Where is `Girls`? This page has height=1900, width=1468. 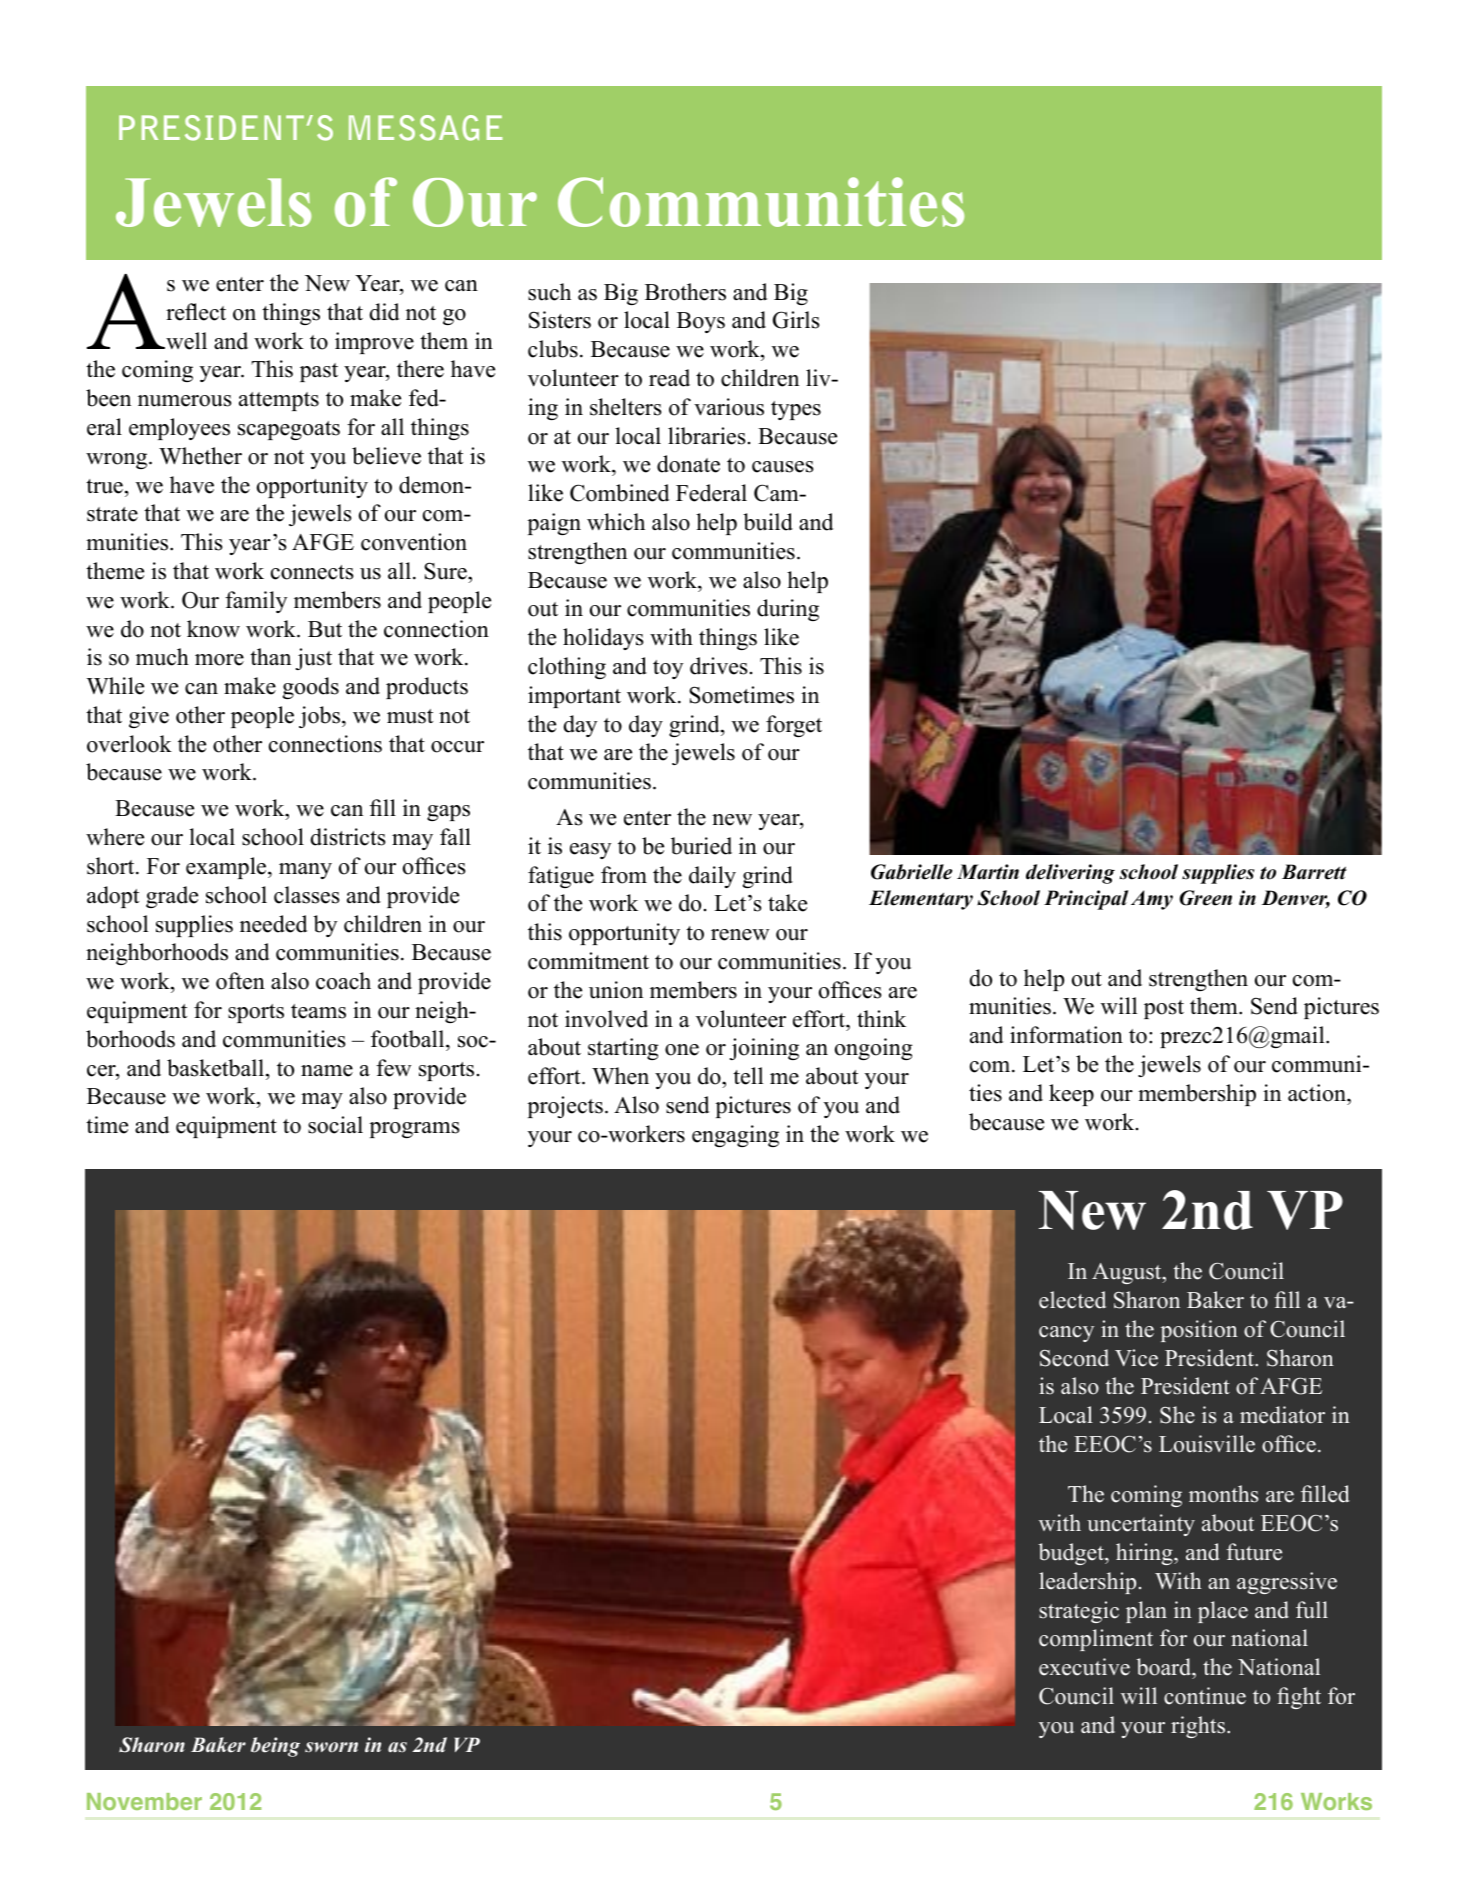
Girls is located at coordinates (796, 320).
